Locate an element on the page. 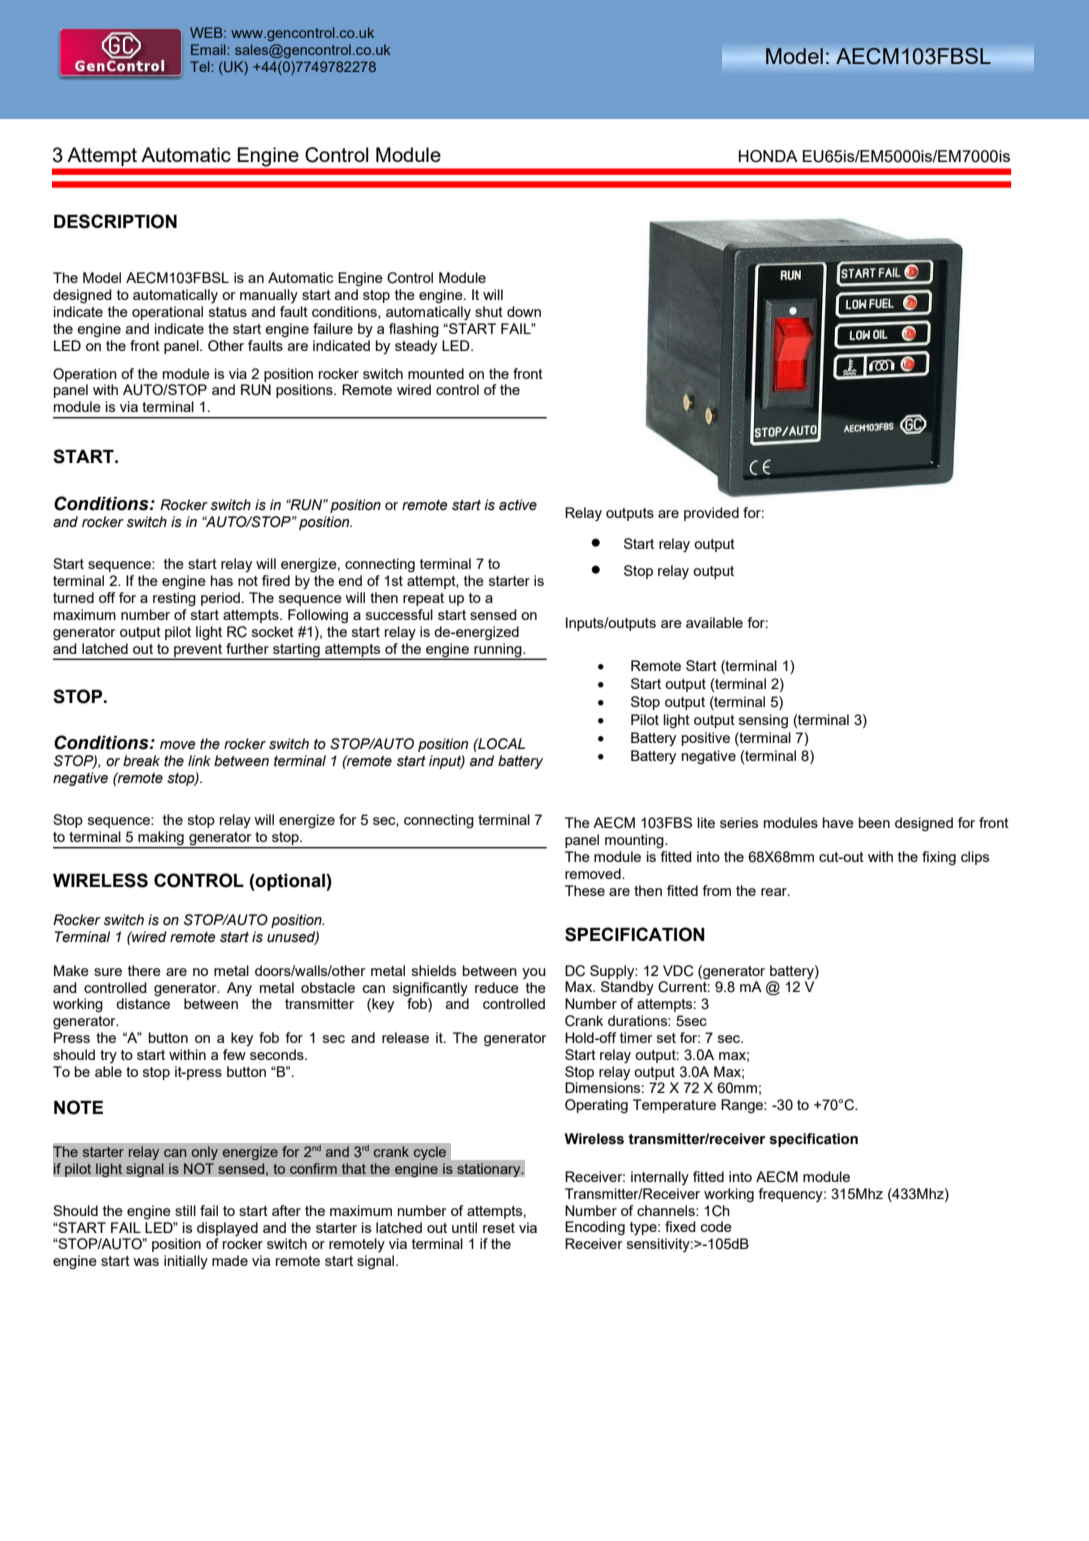  still is located at coordinates (185, 1210).
